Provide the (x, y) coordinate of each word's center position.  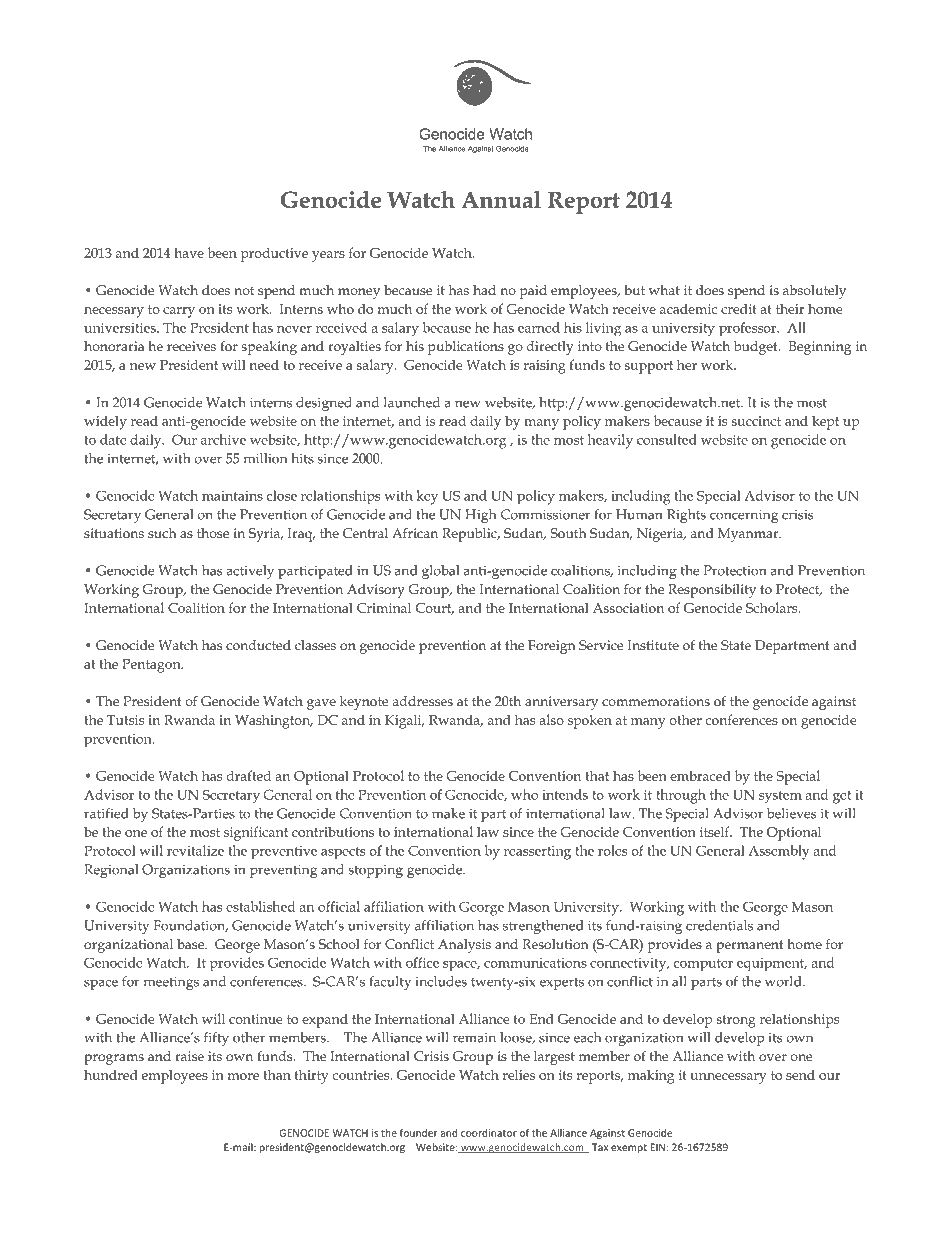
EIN (657, 1147)
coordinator (489, 1133)
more (243, 1076)
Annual (501, 199)
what (664, 290)
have (189, 252)
